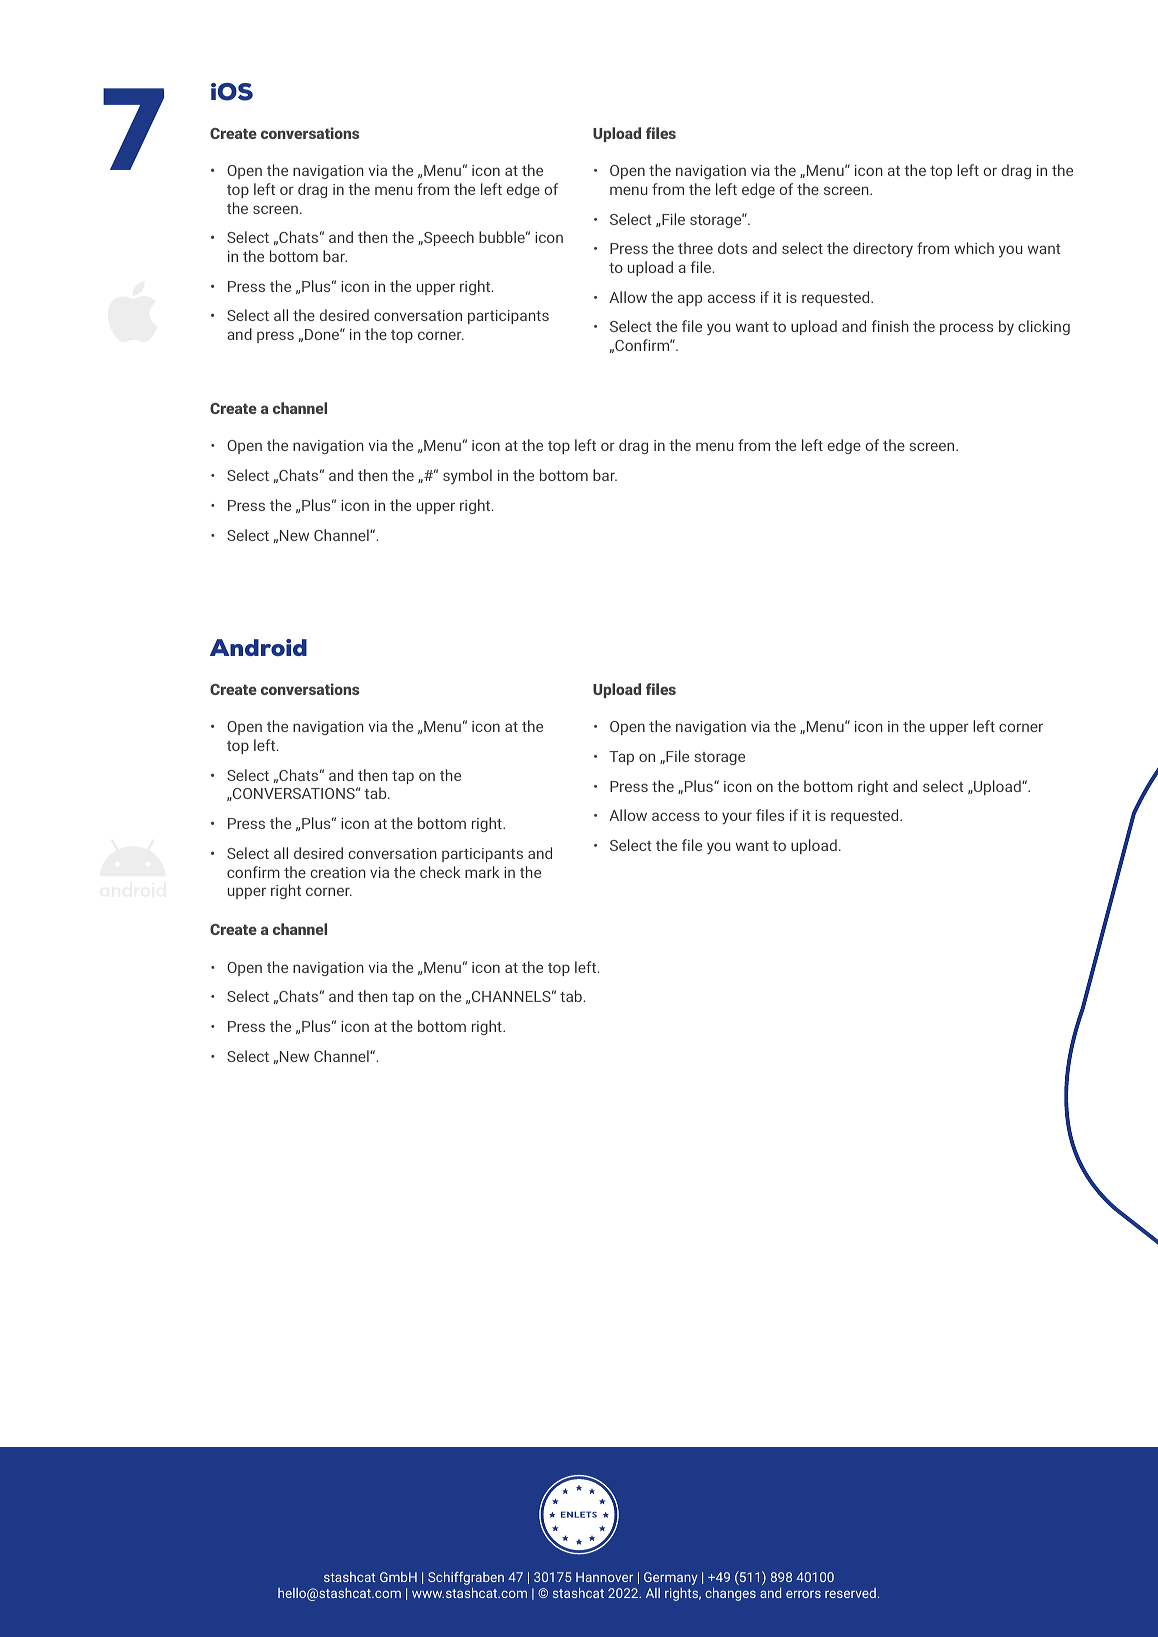 Image resolution: width=1158 pixels, height=1637 pixels. Describe the element at coordinates (440, 872) in the document. I see `check` at that location.
